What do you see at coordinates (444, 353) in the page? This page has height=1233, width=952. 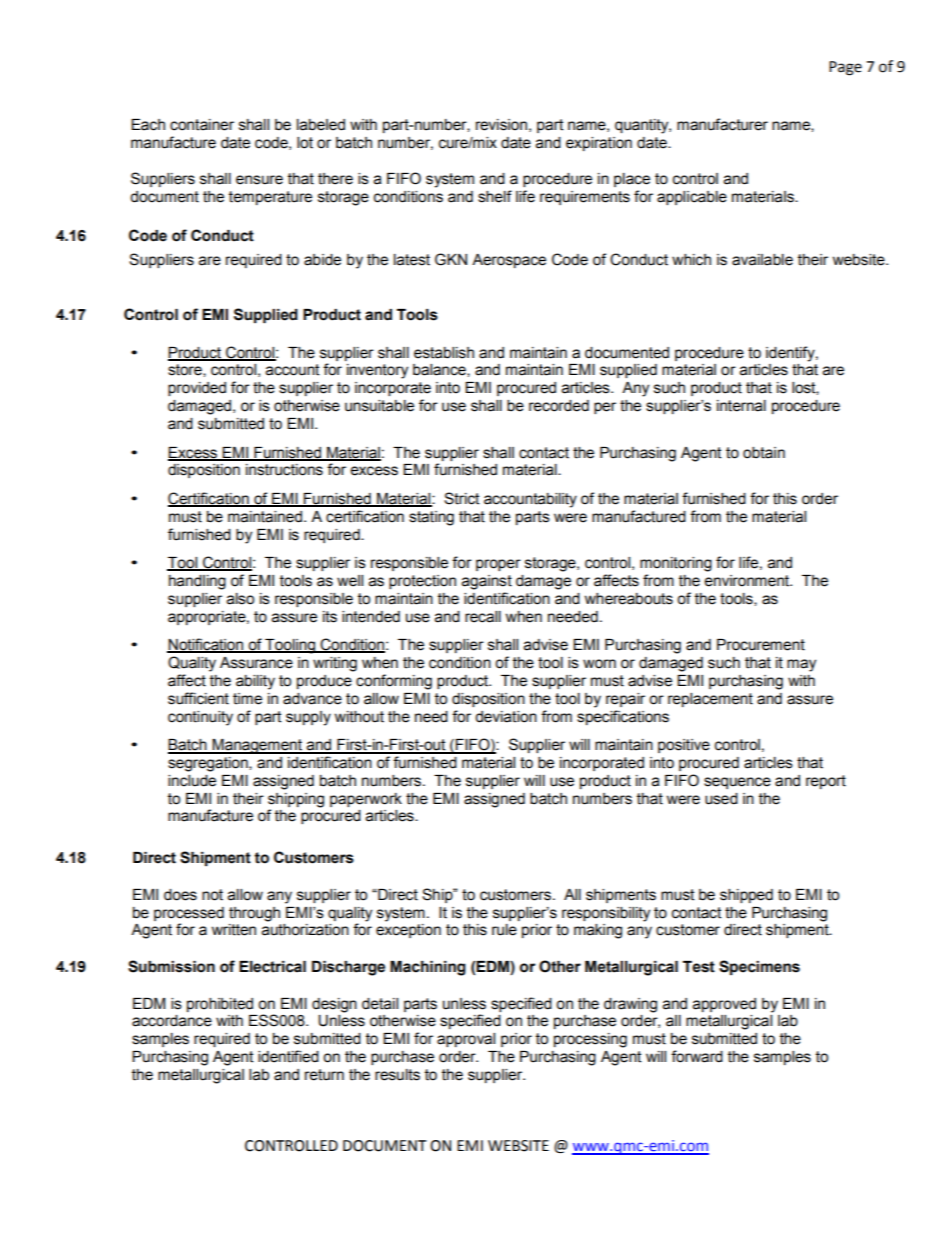 I see `establish` at bounding box center [444, 353].
